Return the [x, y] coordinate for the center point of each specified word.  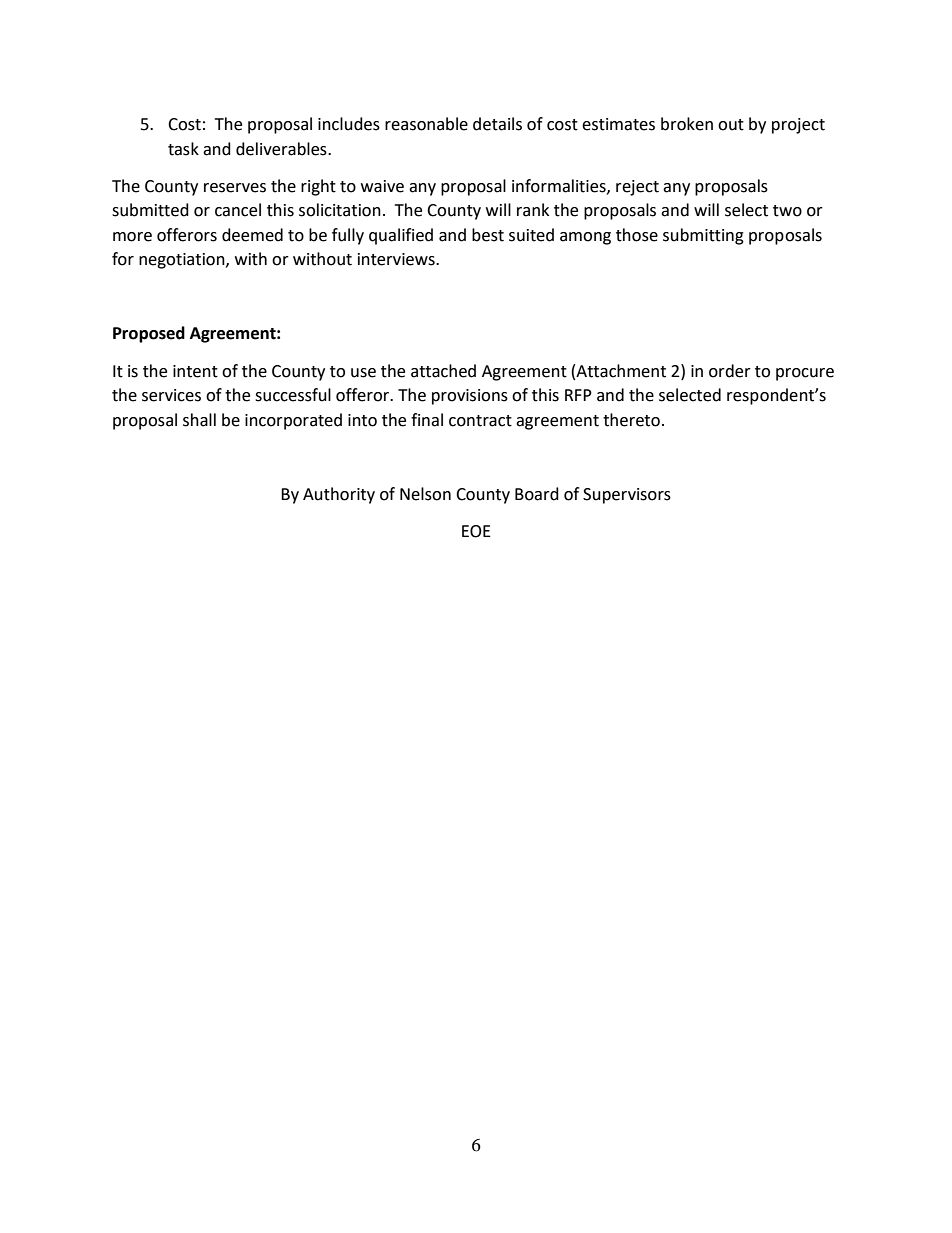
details [497, 124]
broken [687, 124]
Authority [339, 495]
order [730, 371]
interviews [397, 259]
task [183, 149]
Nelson [425, 494]
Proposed [149, 334]
